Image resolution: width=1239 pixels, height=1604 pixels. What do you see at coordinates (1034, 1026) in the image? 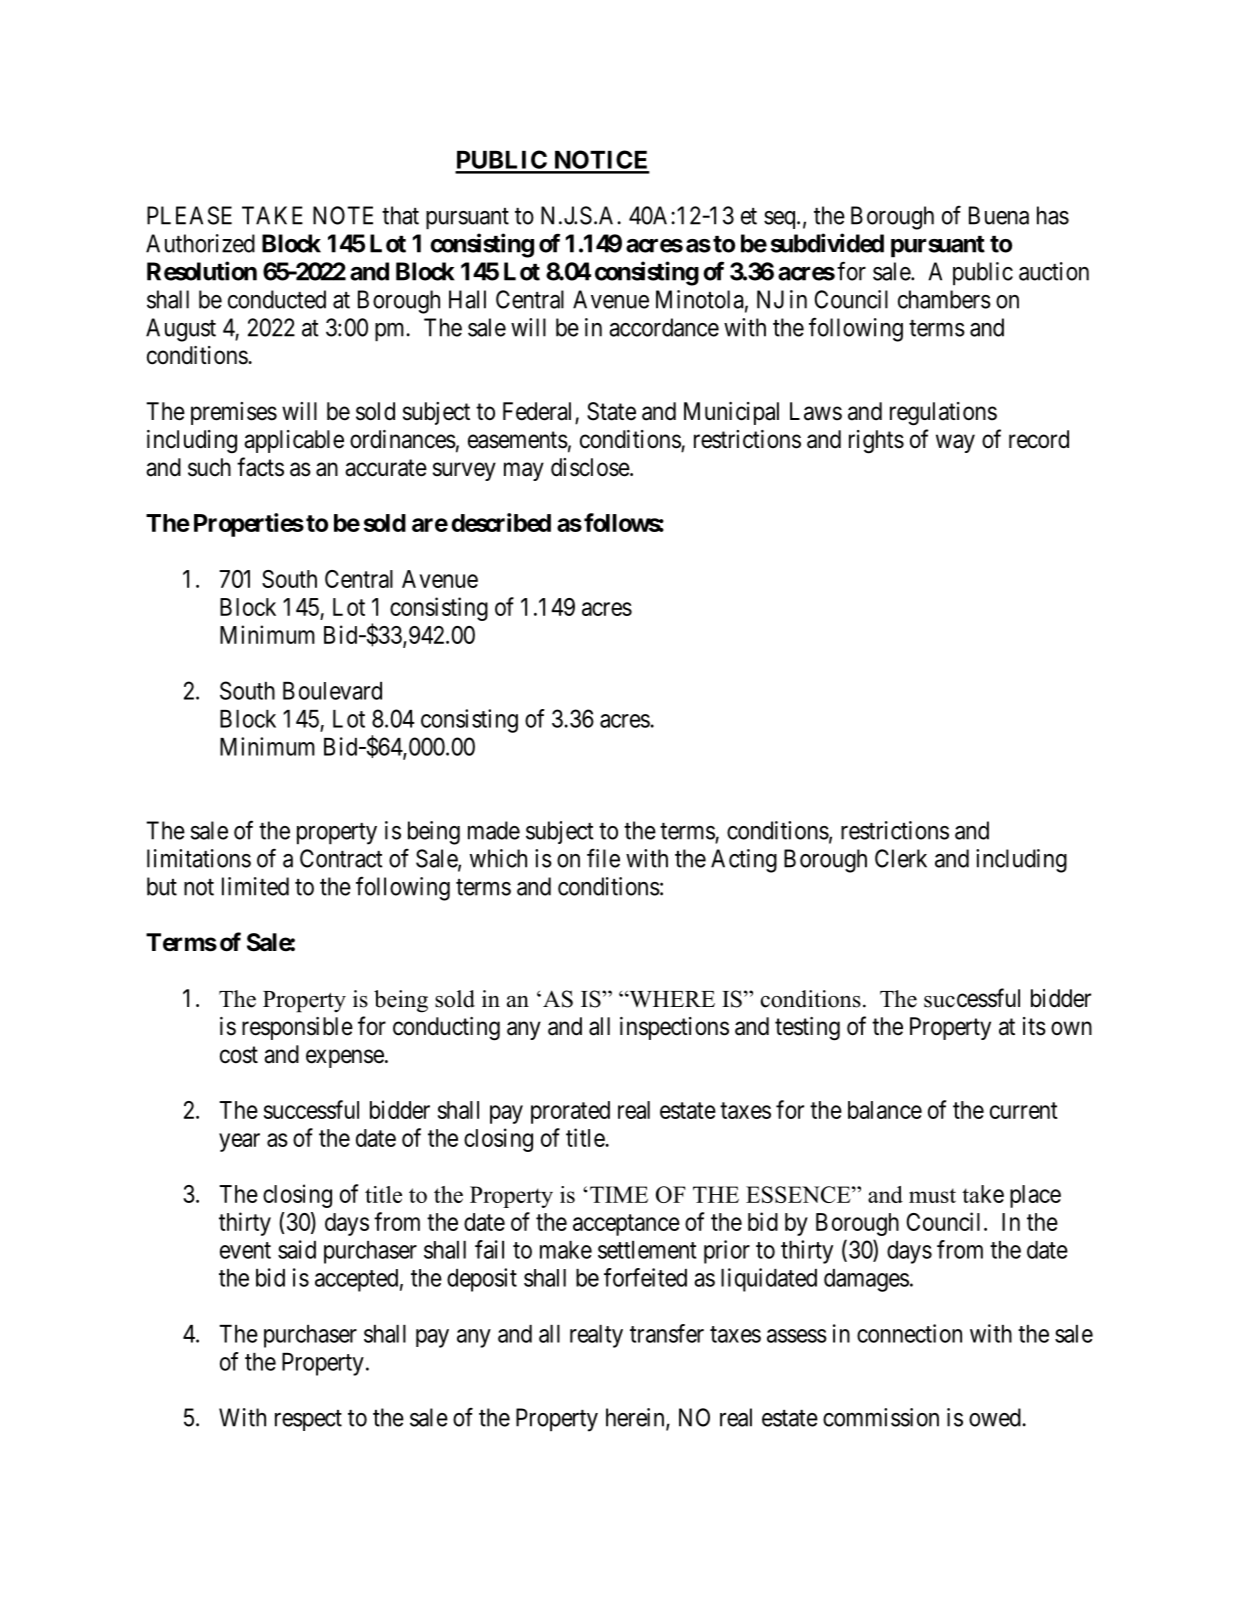
I see `its` at bounding box center [1034, 1026].
